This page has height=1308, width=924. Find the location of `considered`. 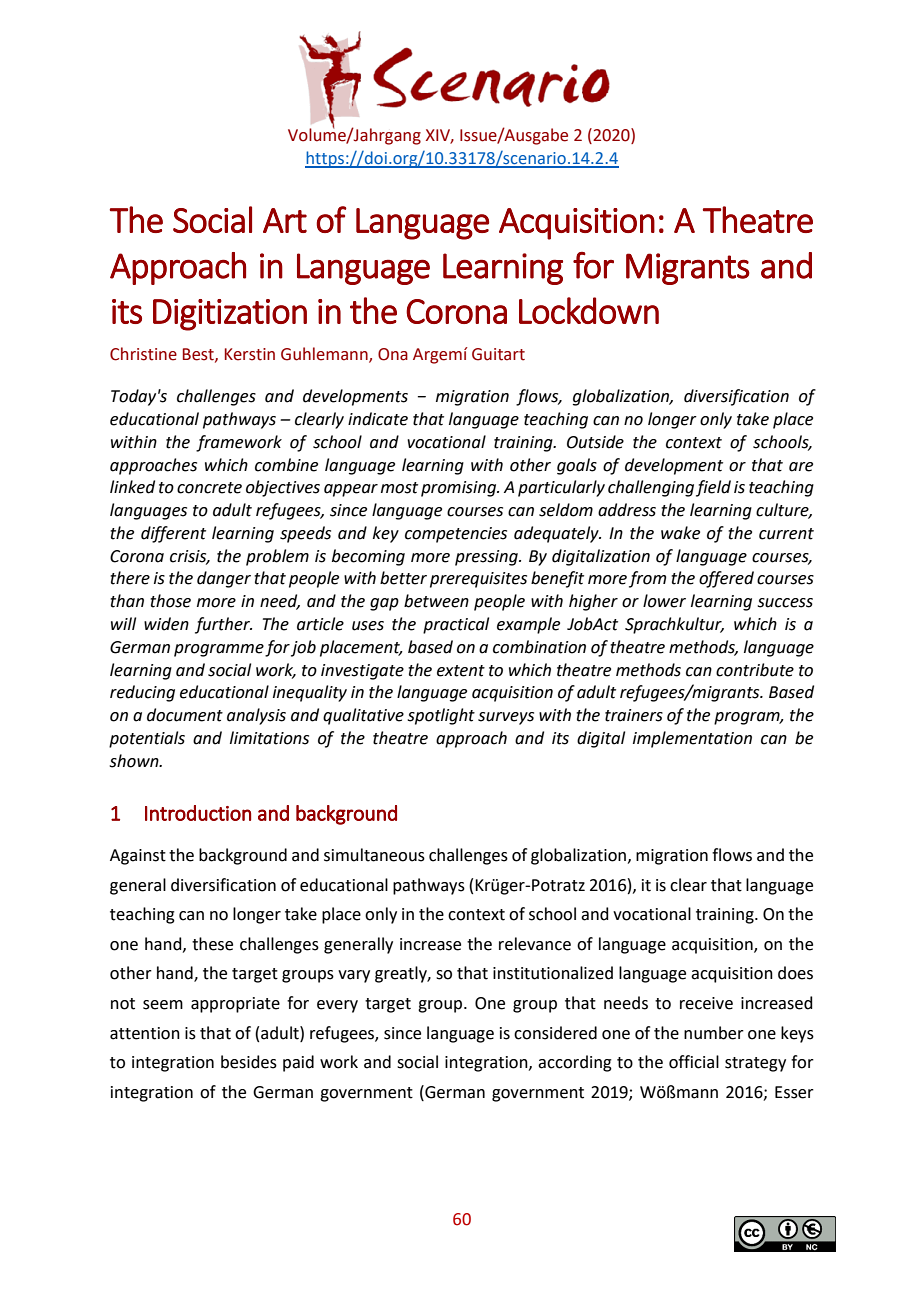

considered is located at coordinates (555, 1033).
